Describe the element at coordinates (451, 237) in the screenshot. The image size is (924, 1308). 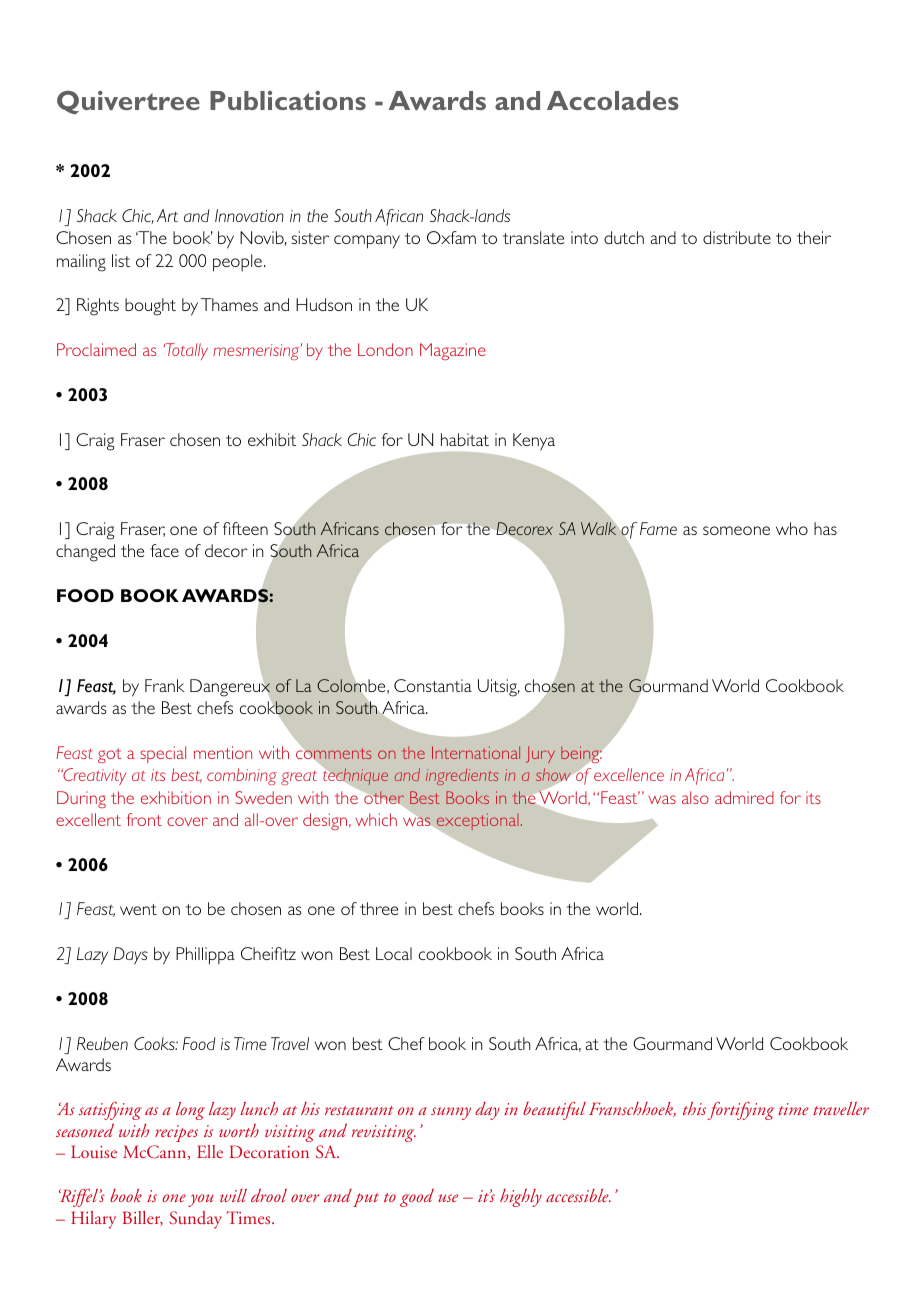
I see `Oxfam` at that location.
